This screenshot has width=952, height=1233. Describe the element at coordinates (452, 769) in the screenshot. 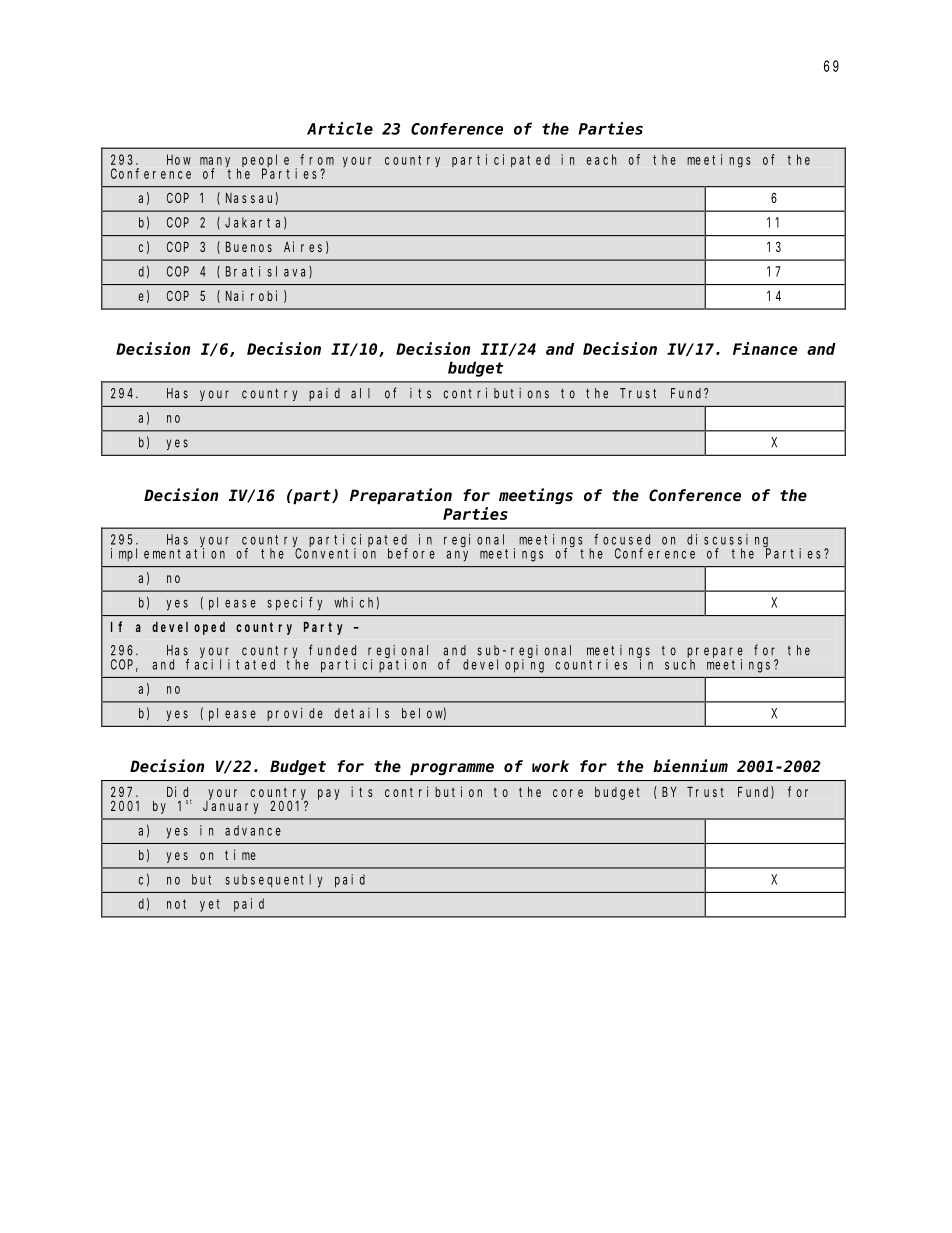

I see `programme` at that location.
